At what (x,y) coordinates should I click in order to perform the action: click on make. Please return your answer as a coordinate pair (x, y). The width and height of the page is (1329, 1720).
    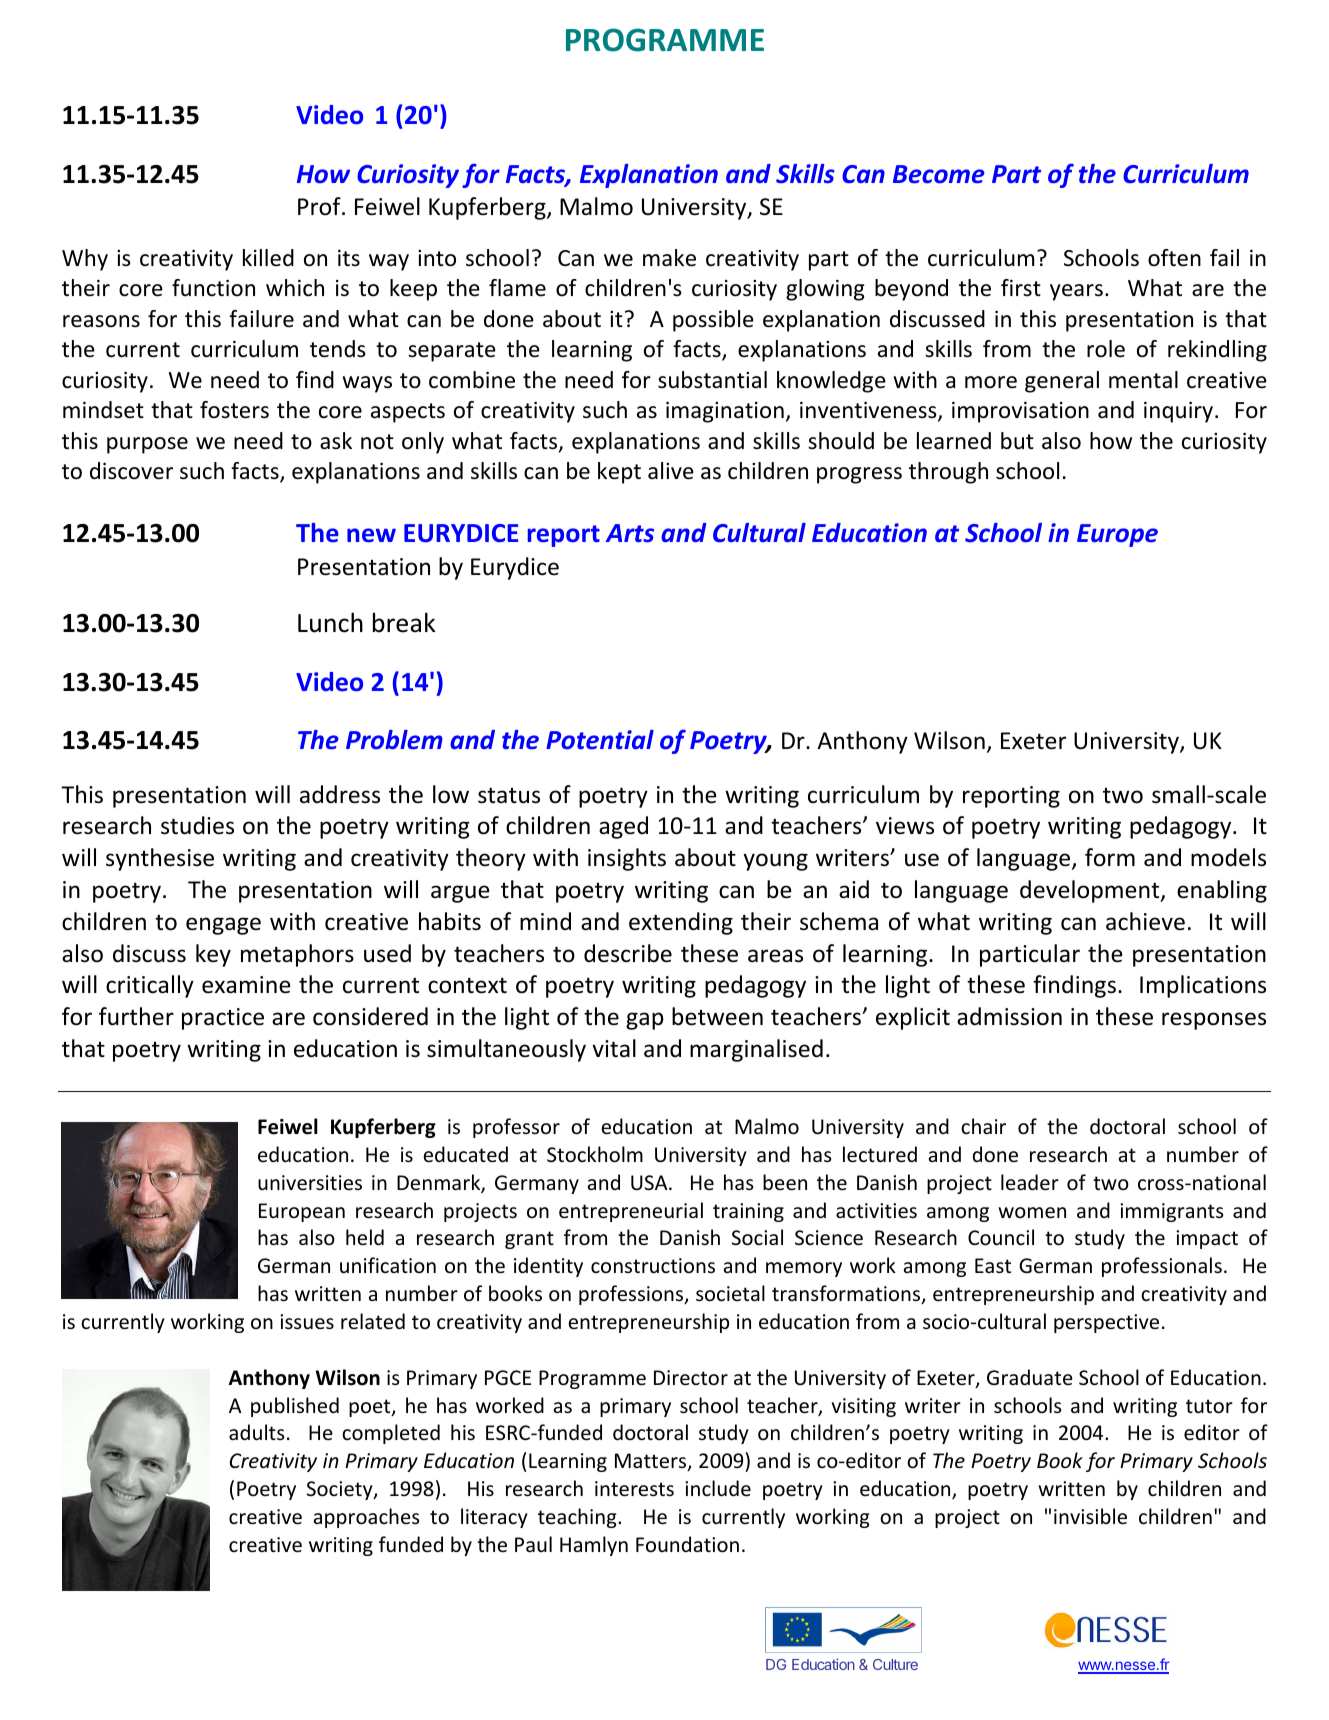
    Looking at the image, I should click on (669, 258).
